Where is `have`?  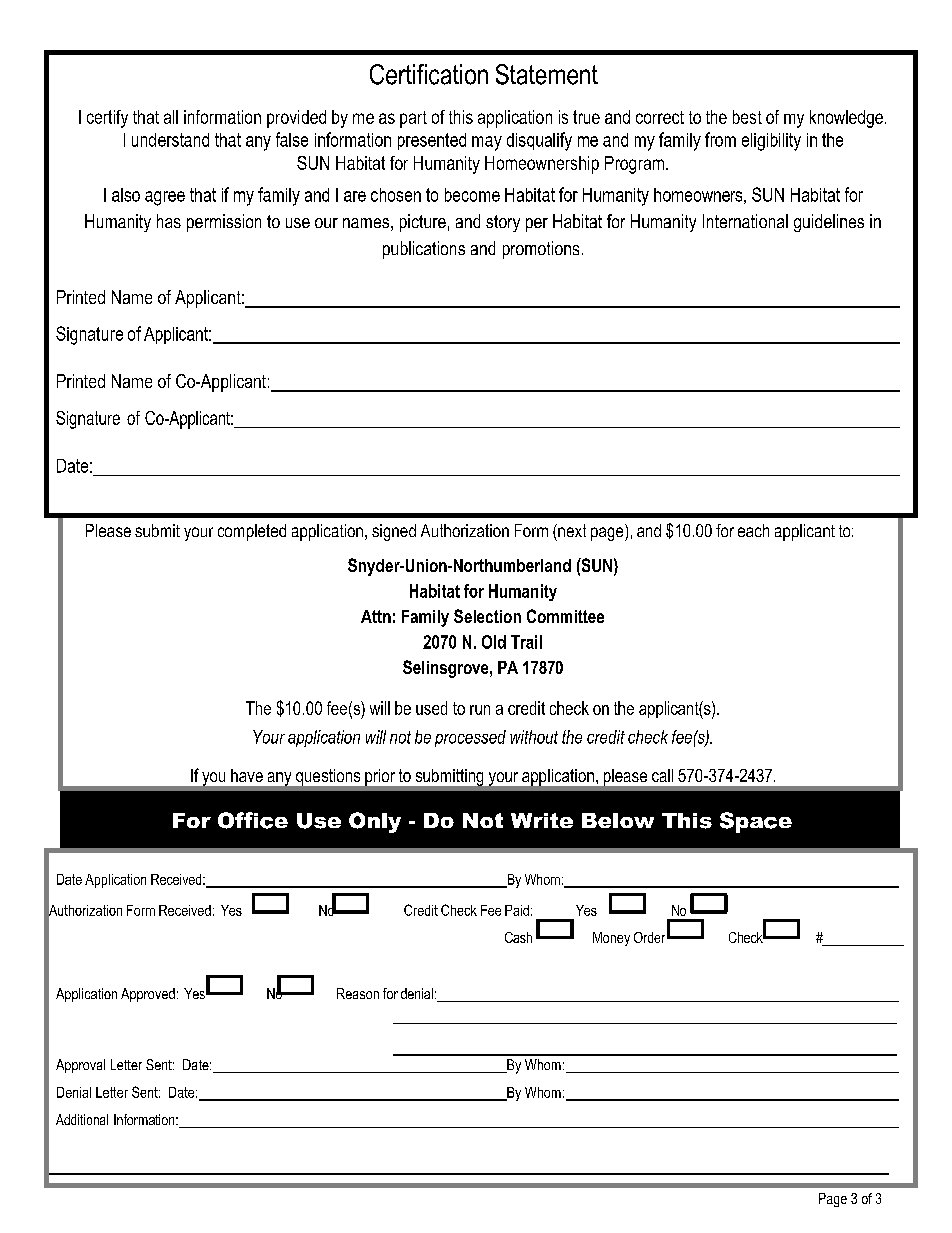 have is located at coordinates (247, 775).
